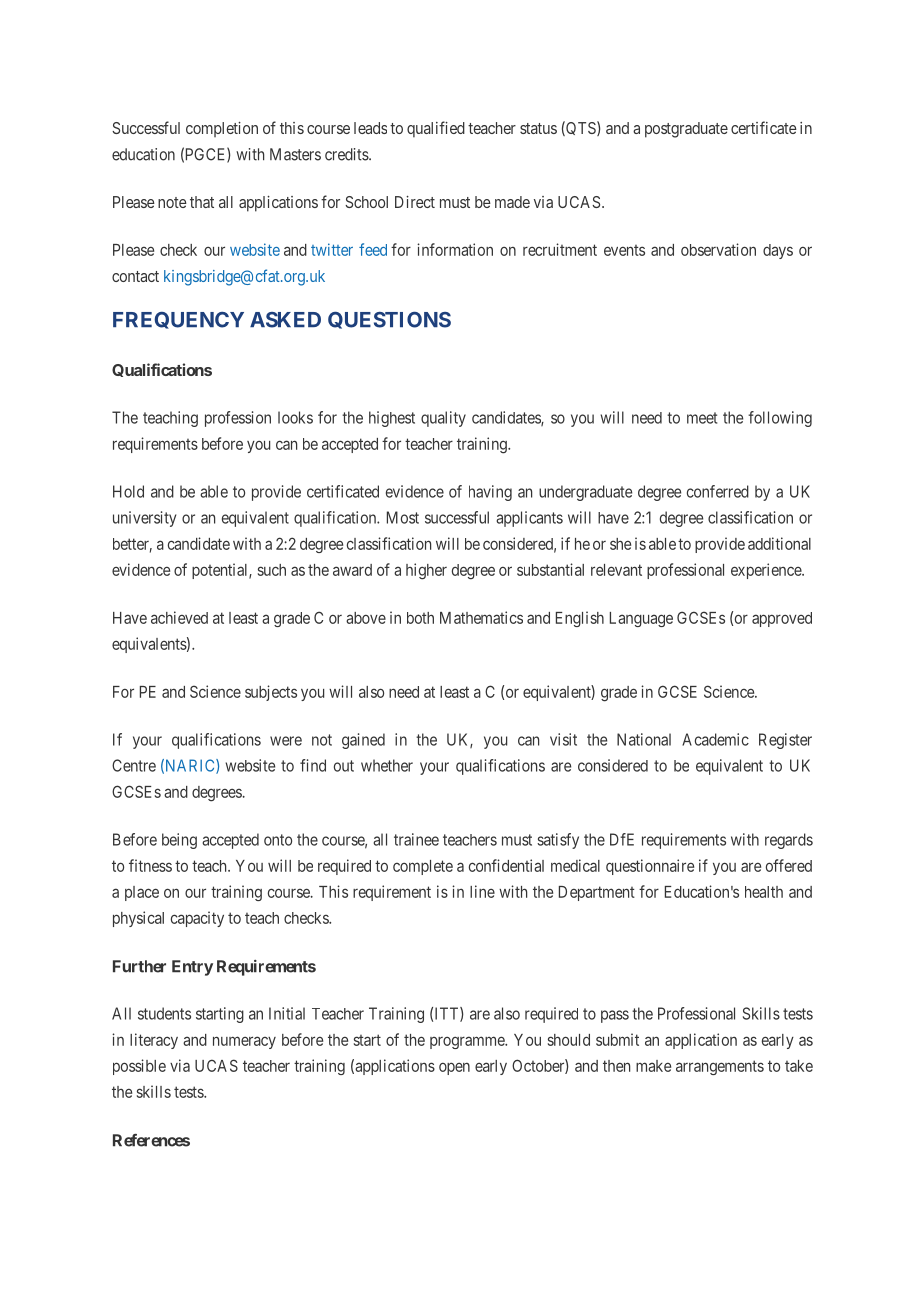  What do you see at coordinates (443, 419) in the screenshot?
I see `quality` at bounding box center [443, 419].
